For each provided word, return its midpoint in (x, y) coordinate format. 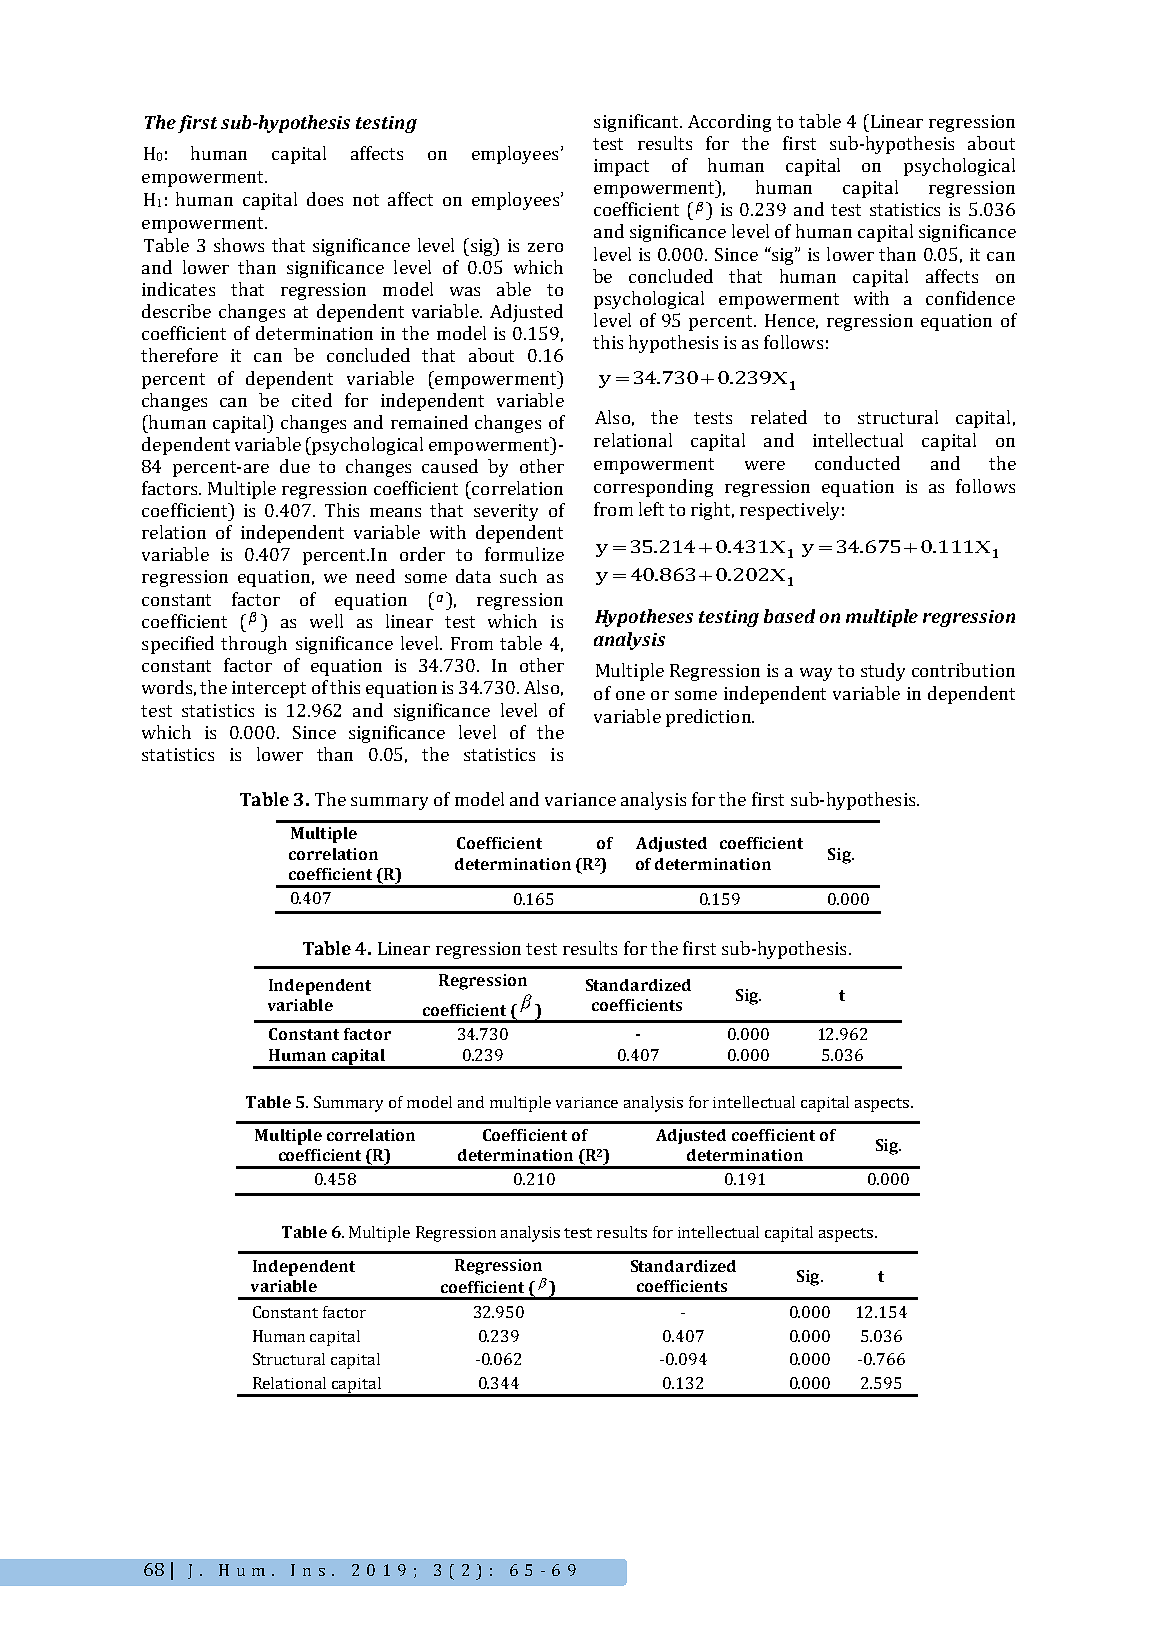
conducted (857, 463)
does (325, 199)
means (395, 512)
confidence (970, 298)
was (465, 291)
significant (638, 123)
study (883, 672)
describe (176, 311)
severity (506, 512)
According (729, 123)
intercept (269, 689)
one (630, 695)
